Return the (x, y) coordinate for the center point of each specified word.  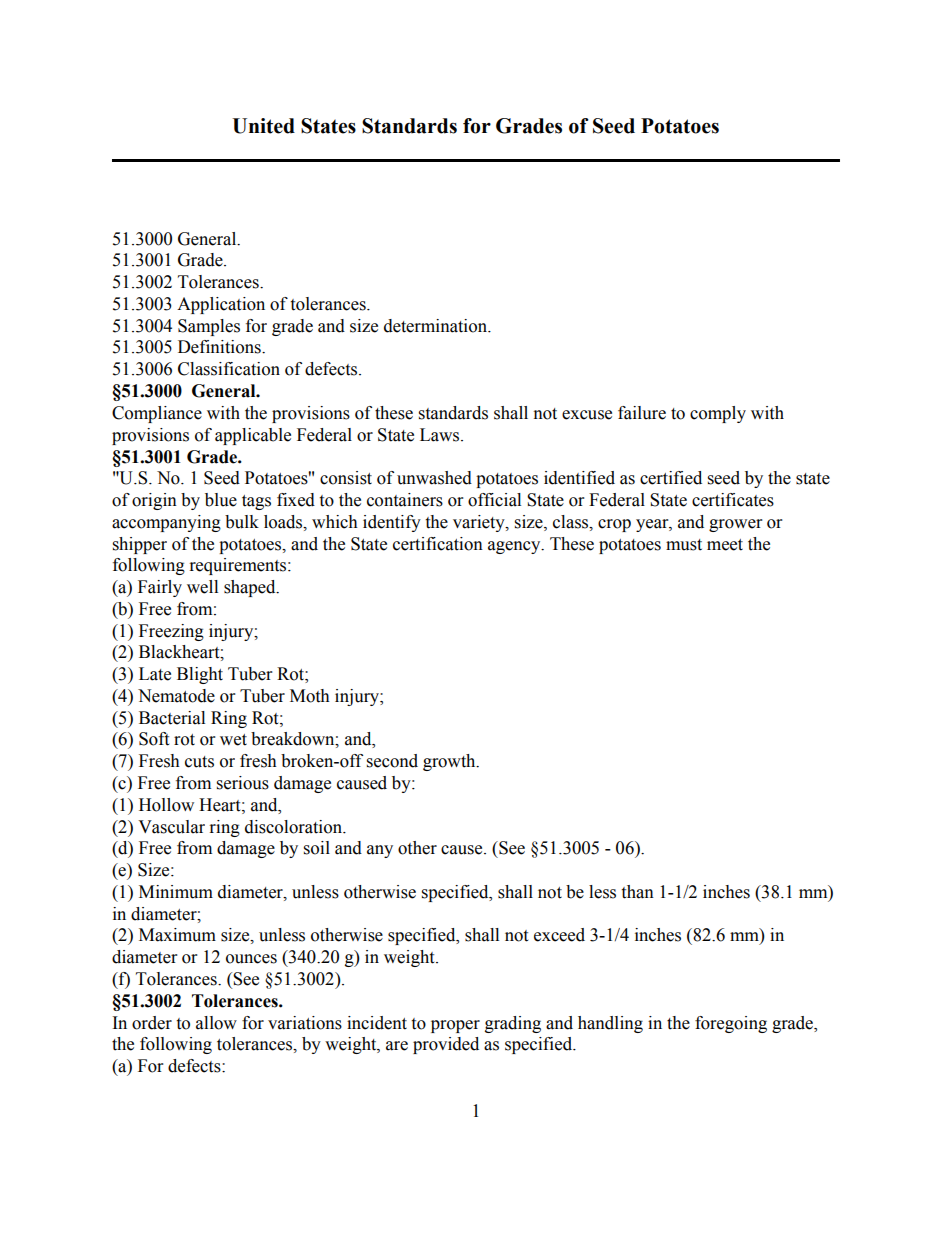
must (684, 545)
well (202, 587)
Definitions (220, 347)
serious (243, 783)
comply (718, 414)
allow (216, 1023)
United (263, 126)
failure (642, 413)
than (637, 892)
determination (436, 326)
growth (450, 762)
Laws (441, 435)
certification (438, 544)
